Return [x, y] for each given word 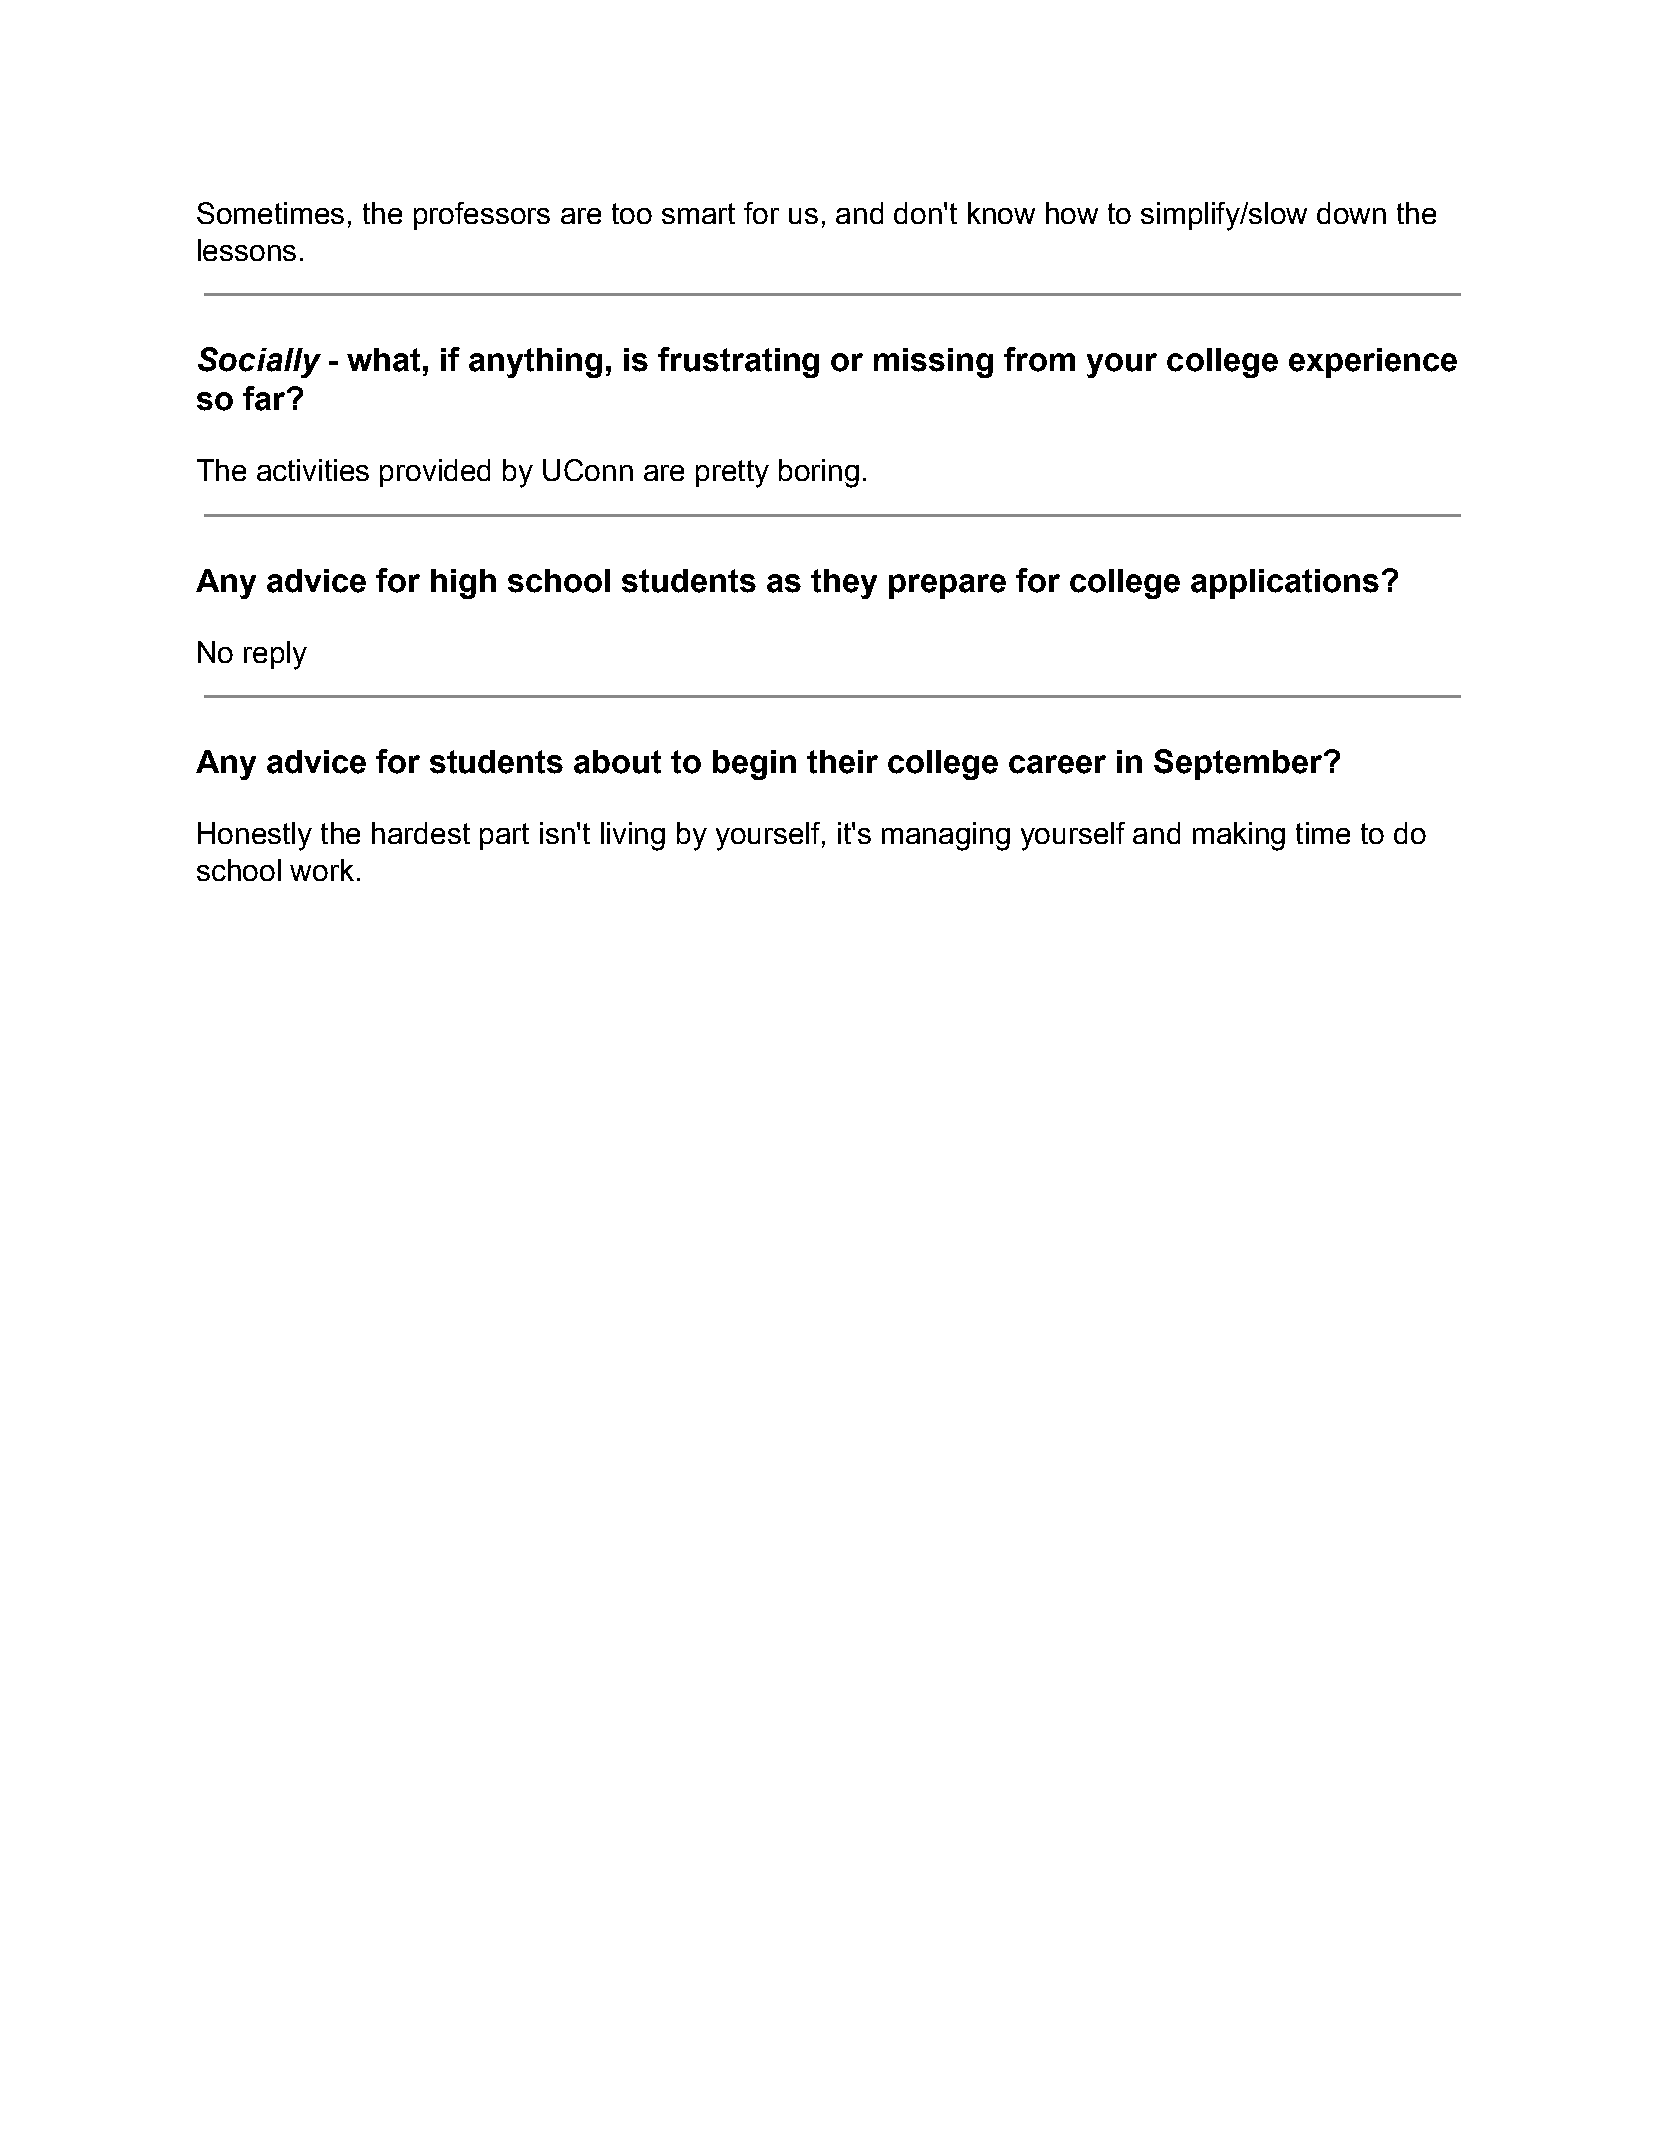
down [1351, 213]
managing [946, 836]
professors [482, 216]
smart [698, 213]
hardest [421, 833]
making [1239, 836]
